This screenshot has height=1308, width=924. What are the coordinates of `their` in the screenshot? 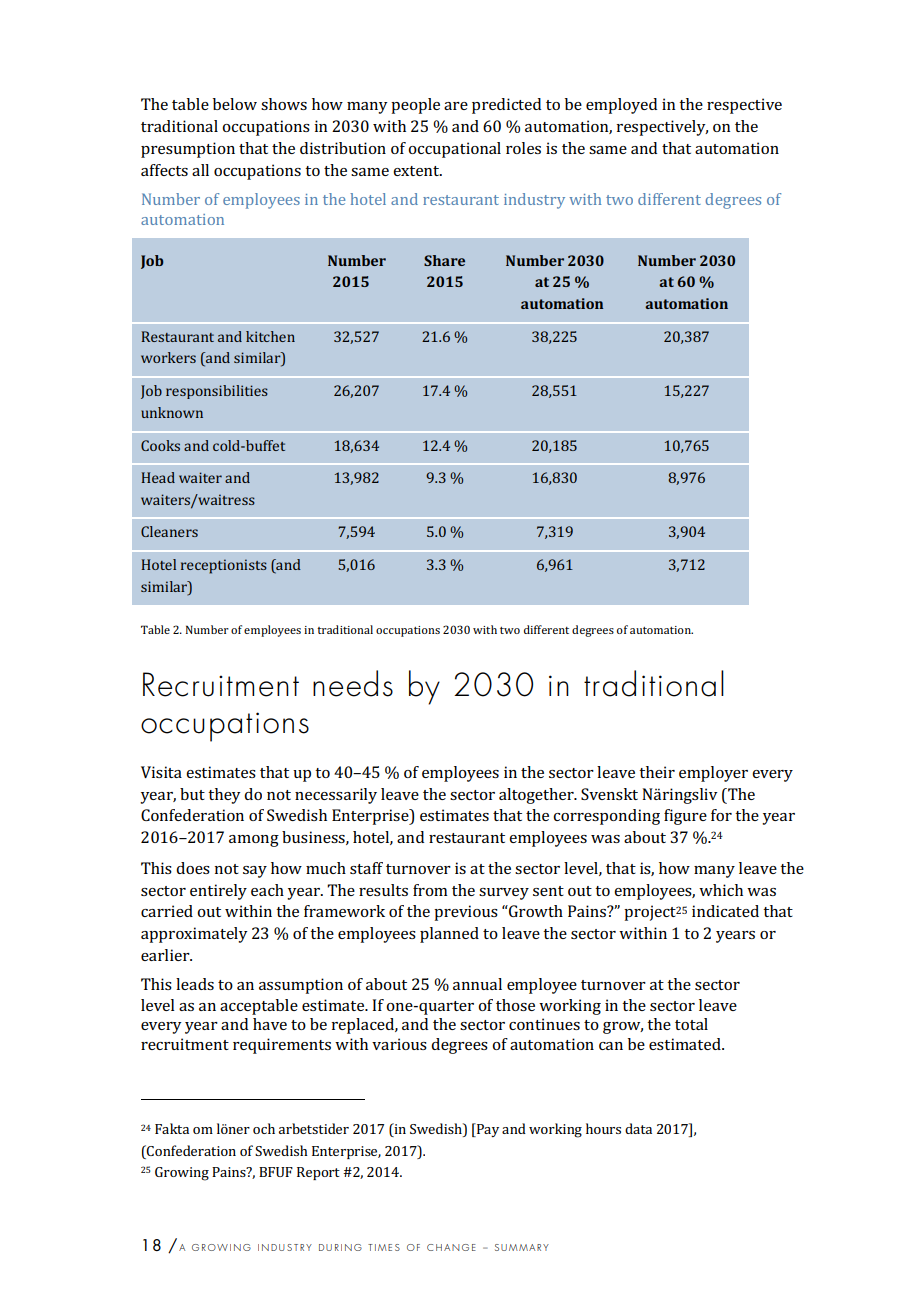 It's located at (657, 772).
